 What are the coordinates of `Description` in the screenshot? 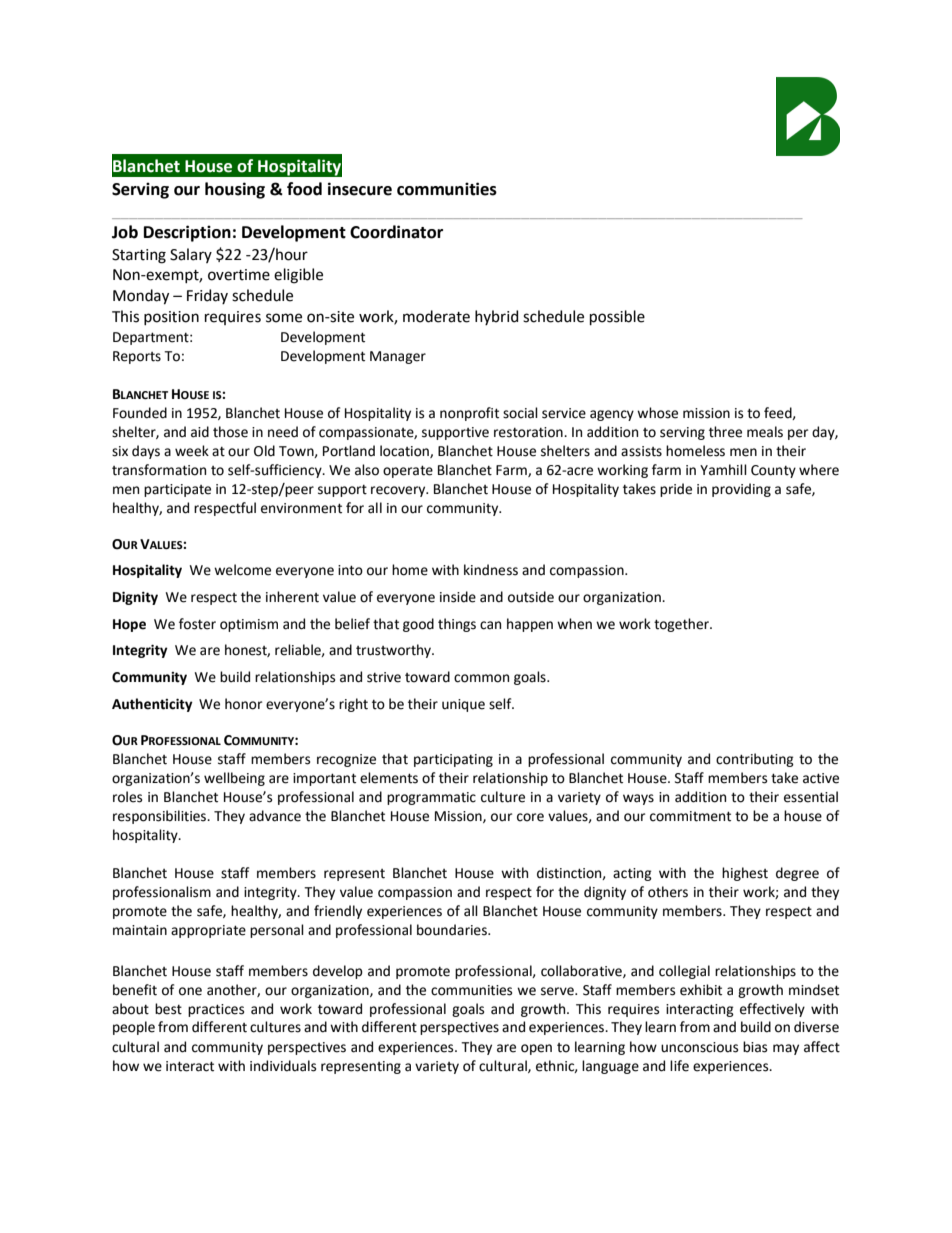 It's located at (187, 233).
